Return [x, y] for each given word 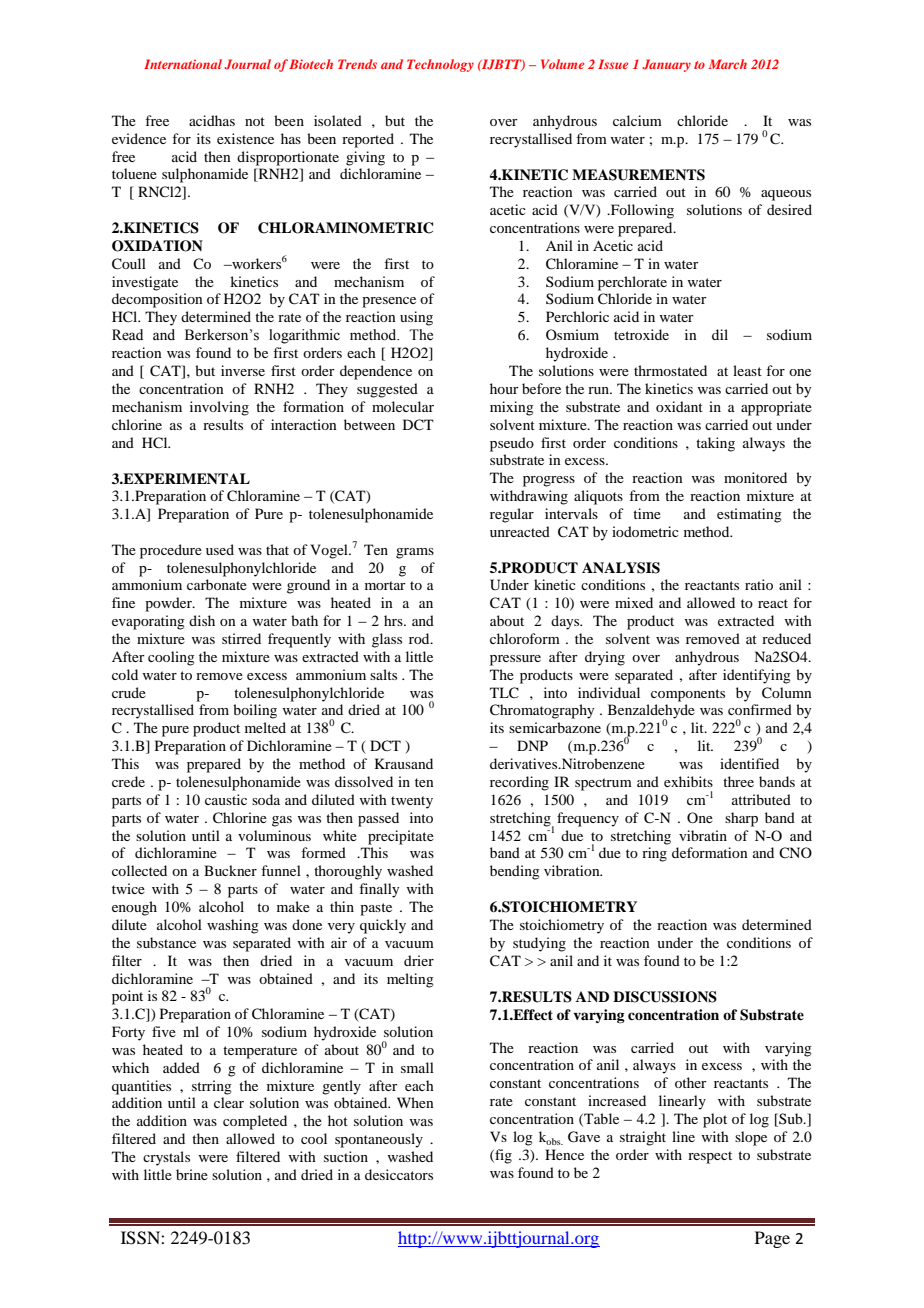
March [728, 64]
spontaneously [379, 1140]
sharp [741, 819]
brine [192, 1174]
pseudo [512, 444]
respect [710, 1157]
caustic [226, 799]
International [183, 64]
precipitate [401, 837]
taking [715, 444]
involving [219, 408]
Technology [440, 65]
